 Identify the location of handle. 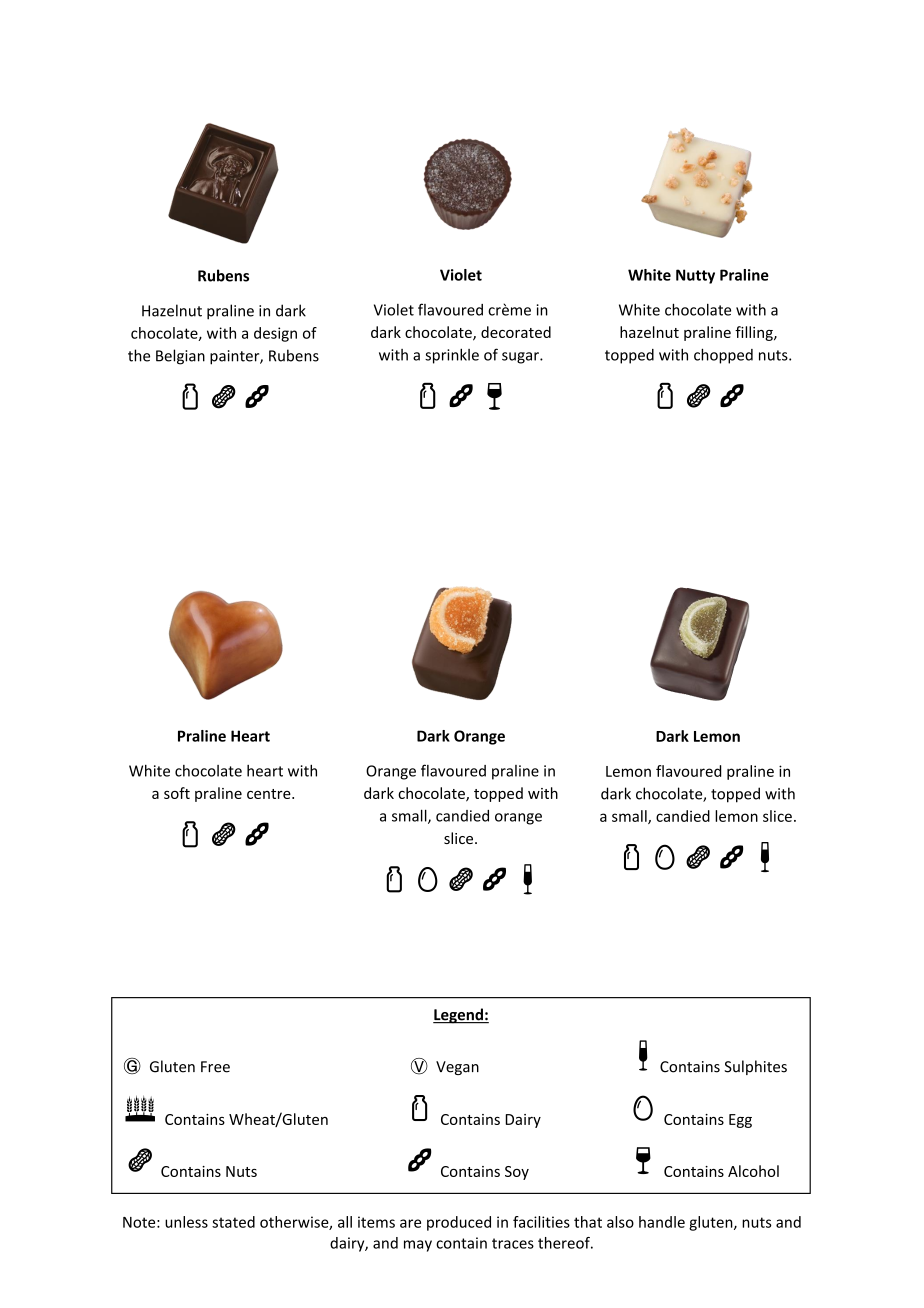
(662, 1222).
